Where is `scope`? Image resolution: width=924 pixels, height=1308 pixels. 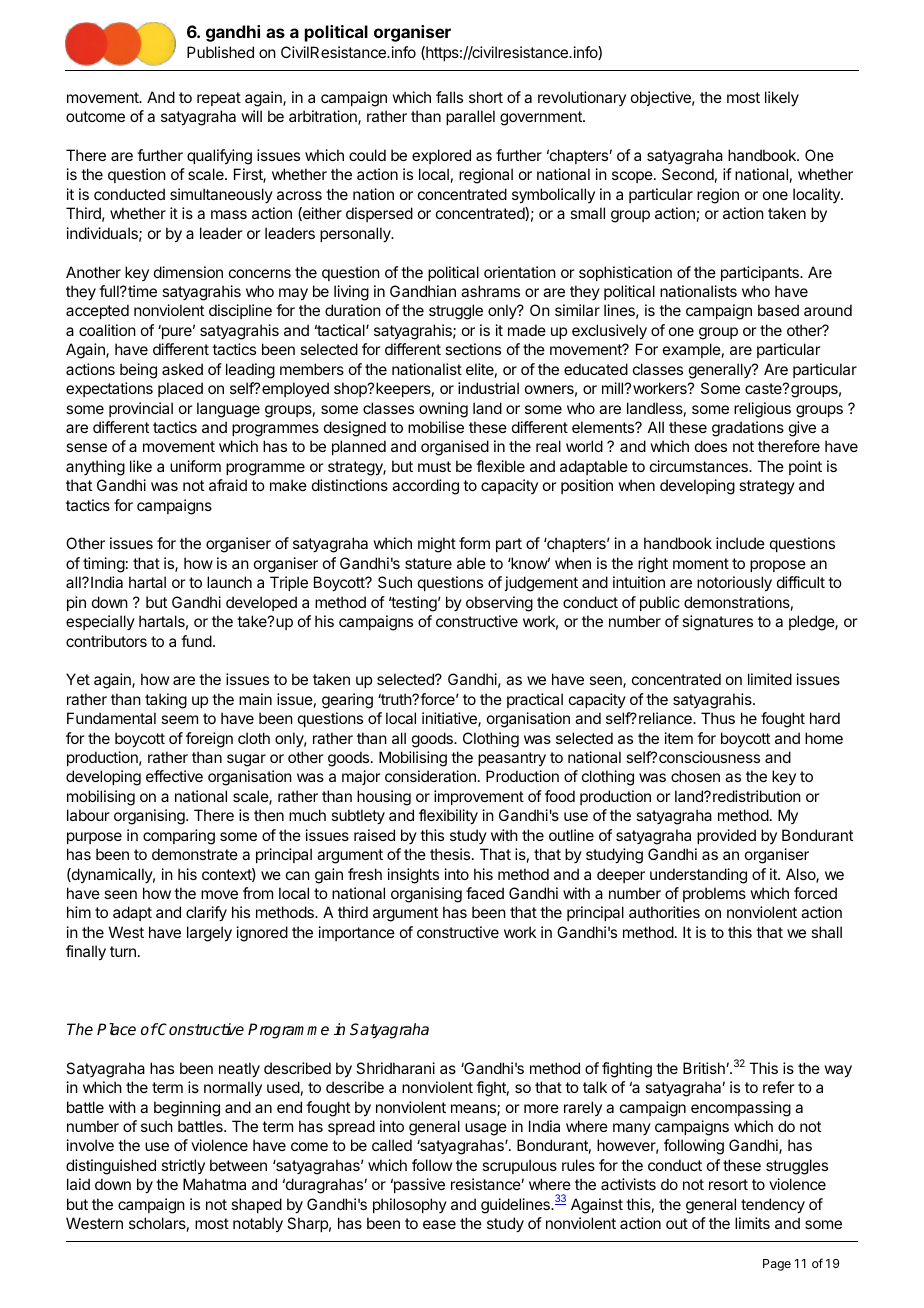
scope is located at coordinates (633, 177).
